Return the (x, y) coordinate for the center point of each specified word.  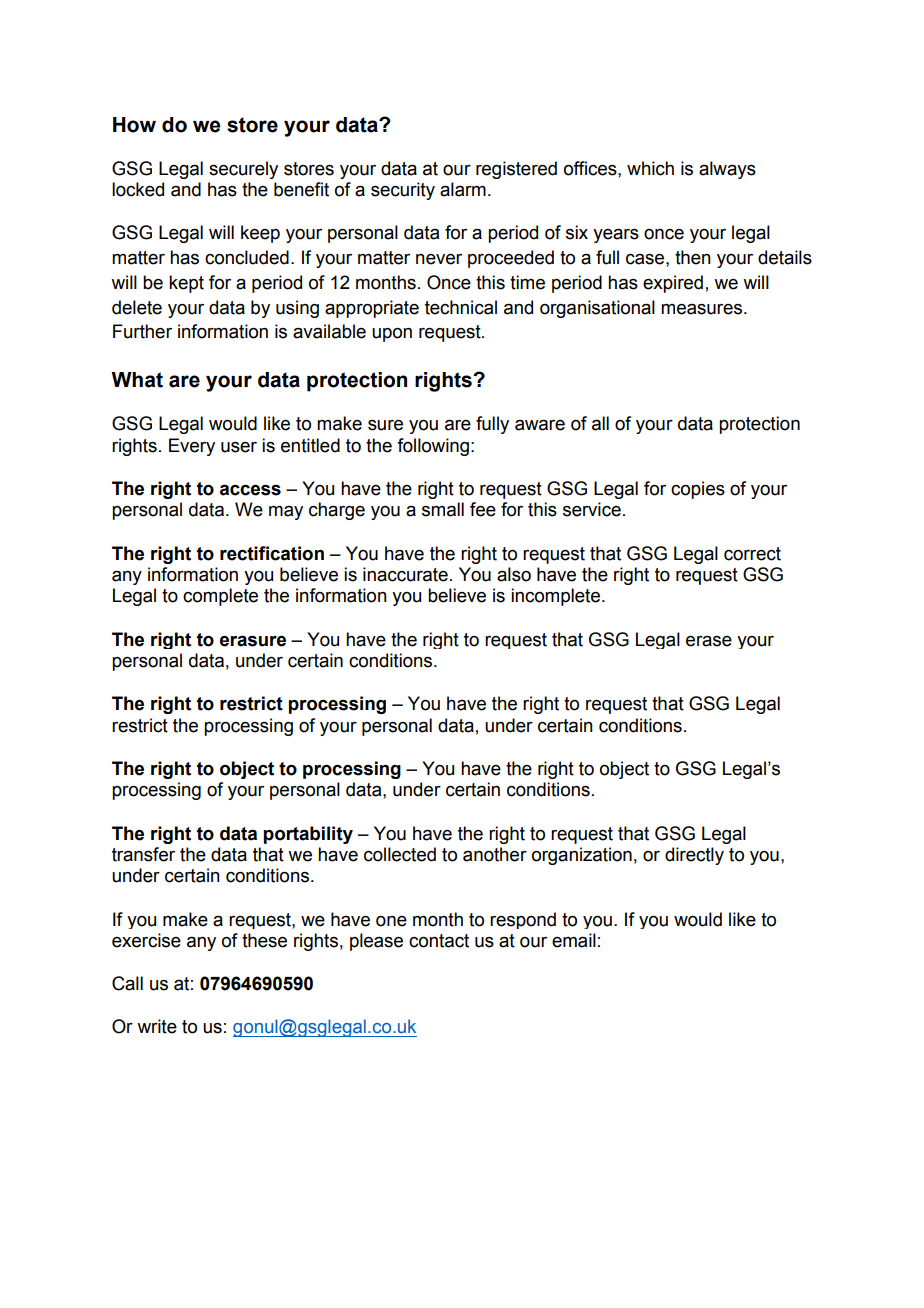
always (727, 170)
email (574, 940)
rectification (272, 553)
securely (243, 170)
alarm (463, 189)
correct (752, 554)
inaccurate (405, 574)
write (157, 1026)
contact (439, 941)
